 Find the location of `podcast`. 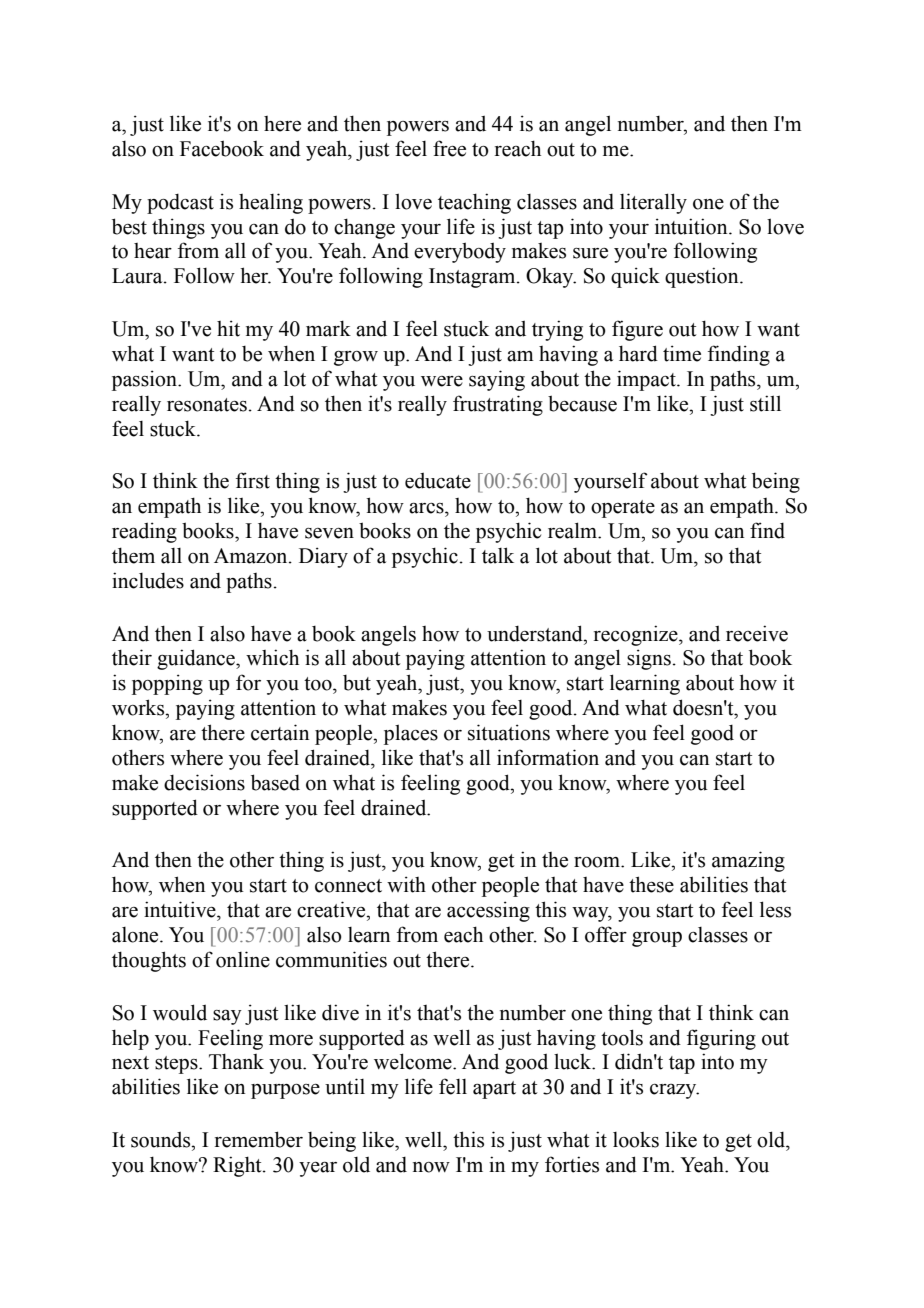

podcast is located at coordinates (180, 204).
